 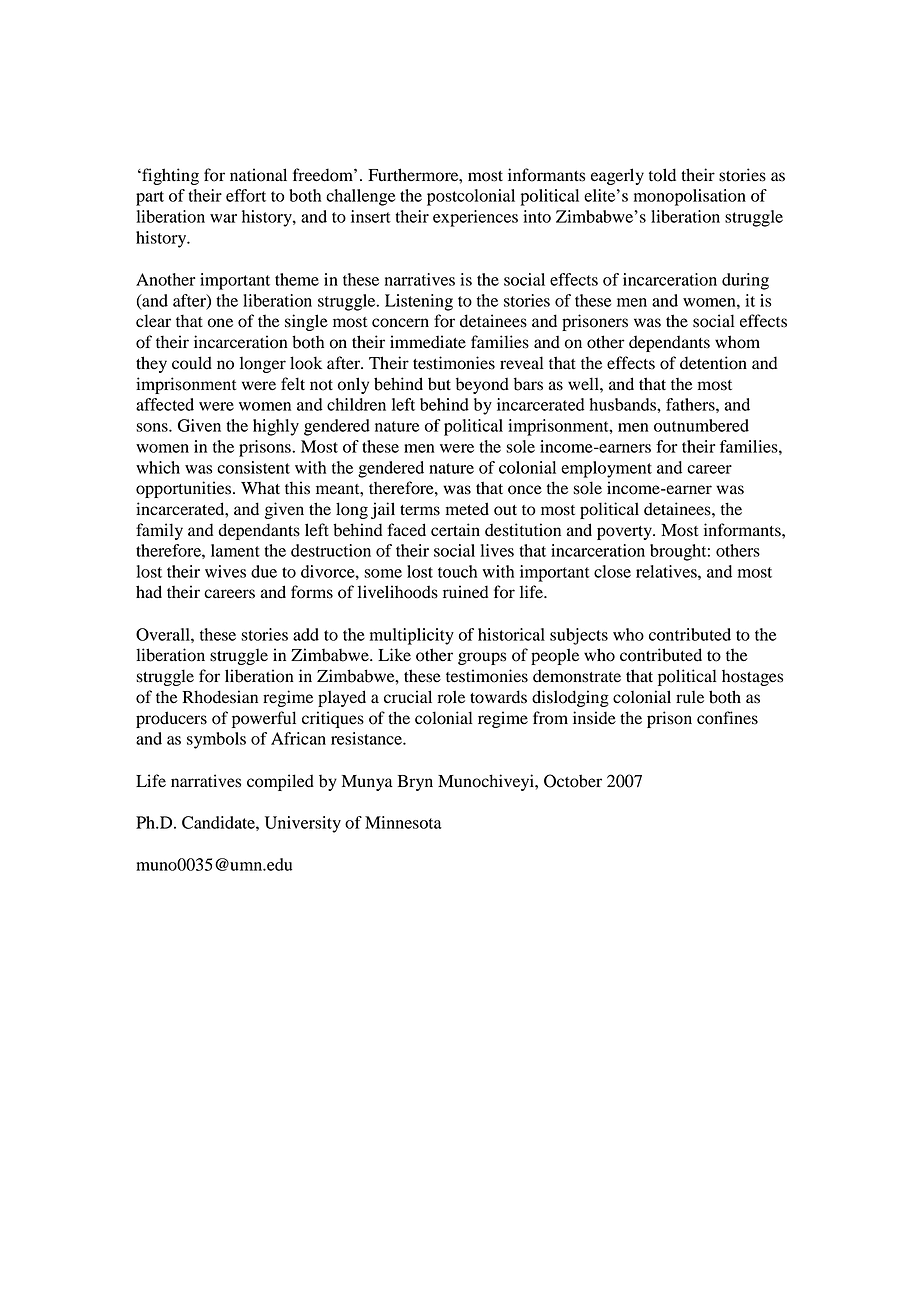 What do you see at coordinates (625, 533) in the screenshot?
I see `poverty` at bounding box center [625, 533].
